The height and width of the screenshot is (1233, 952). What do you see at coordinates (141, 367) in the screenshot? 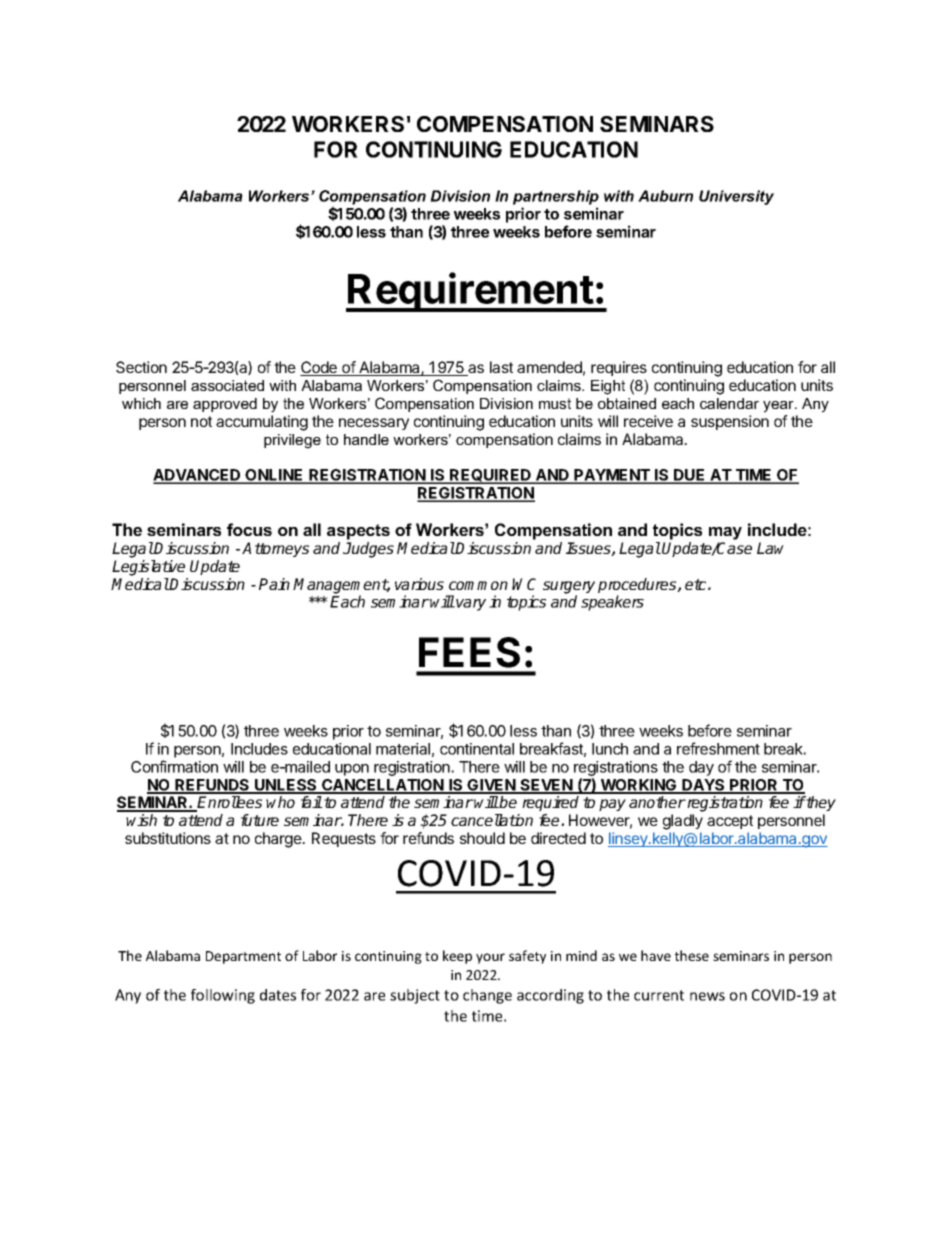
I see `Section` at bounding box center [141, 367].
